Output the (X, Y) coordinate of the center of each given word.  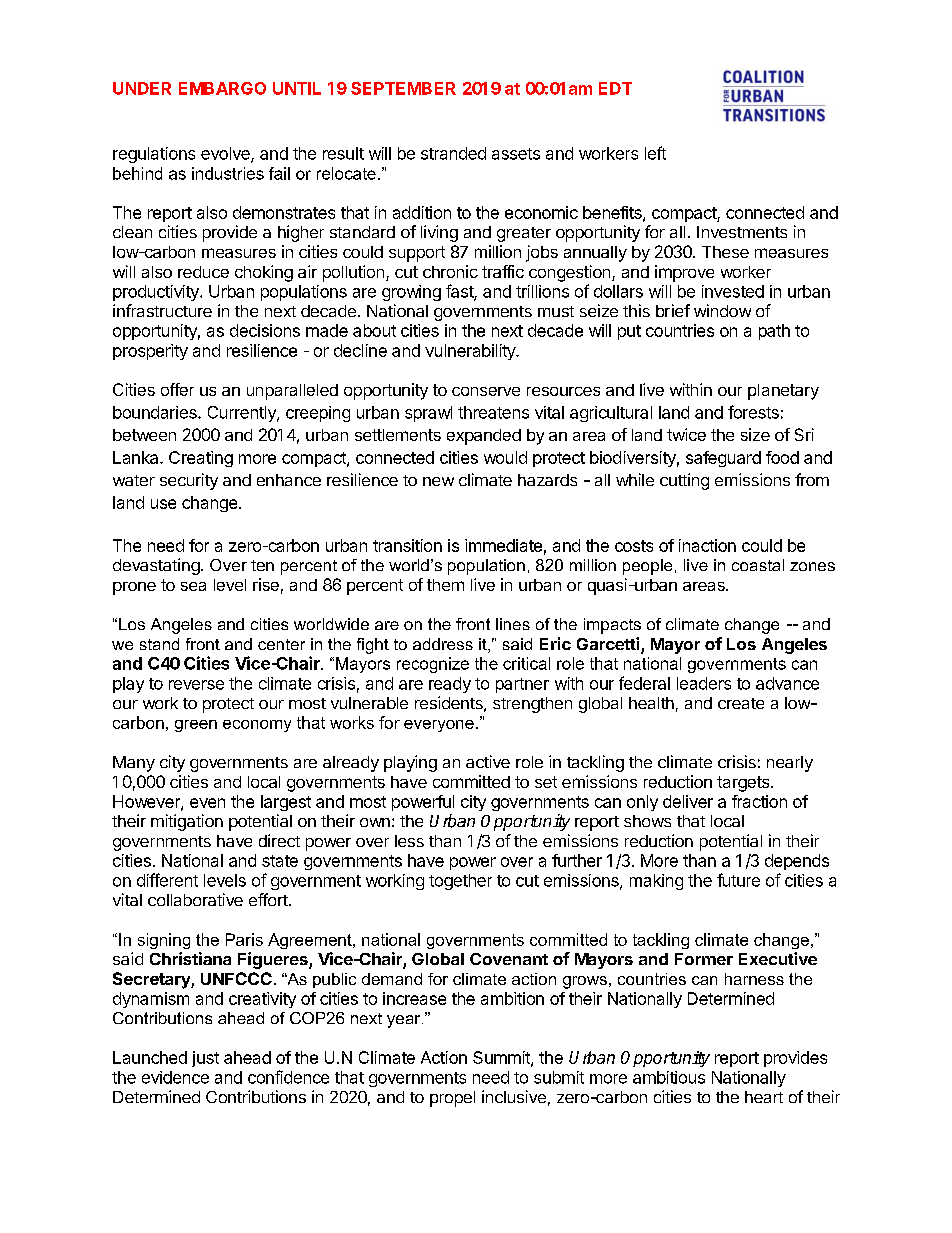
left (655, 153)
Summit (502, 1058)
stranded (453, 153)
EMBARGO (222, 88)
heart (764, 1097)
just (205, 1059)
